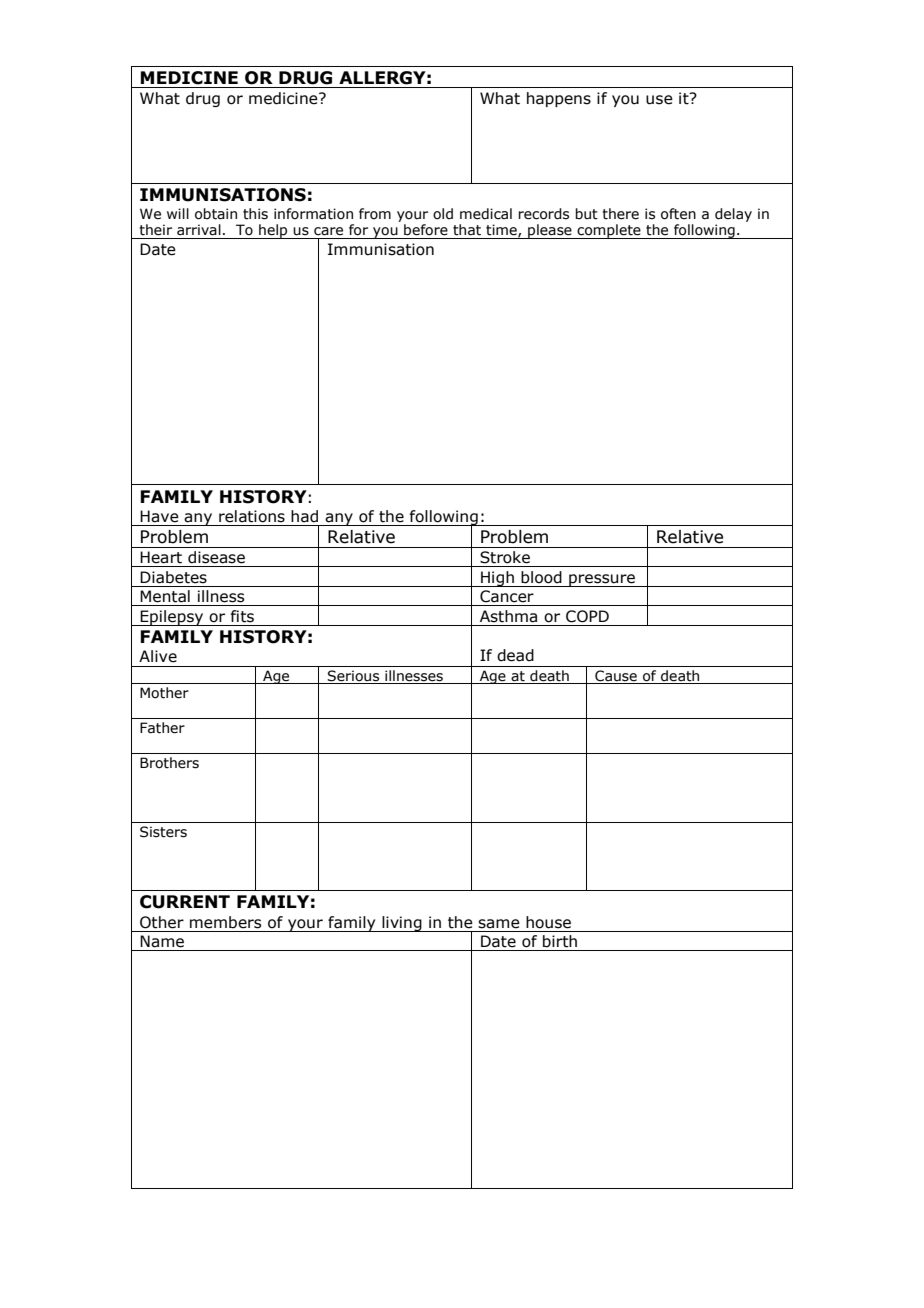 The height and width of the page is (1308, 924). Describe the element at coordinates (242, 616) in the page. I see `fits` at that location.
